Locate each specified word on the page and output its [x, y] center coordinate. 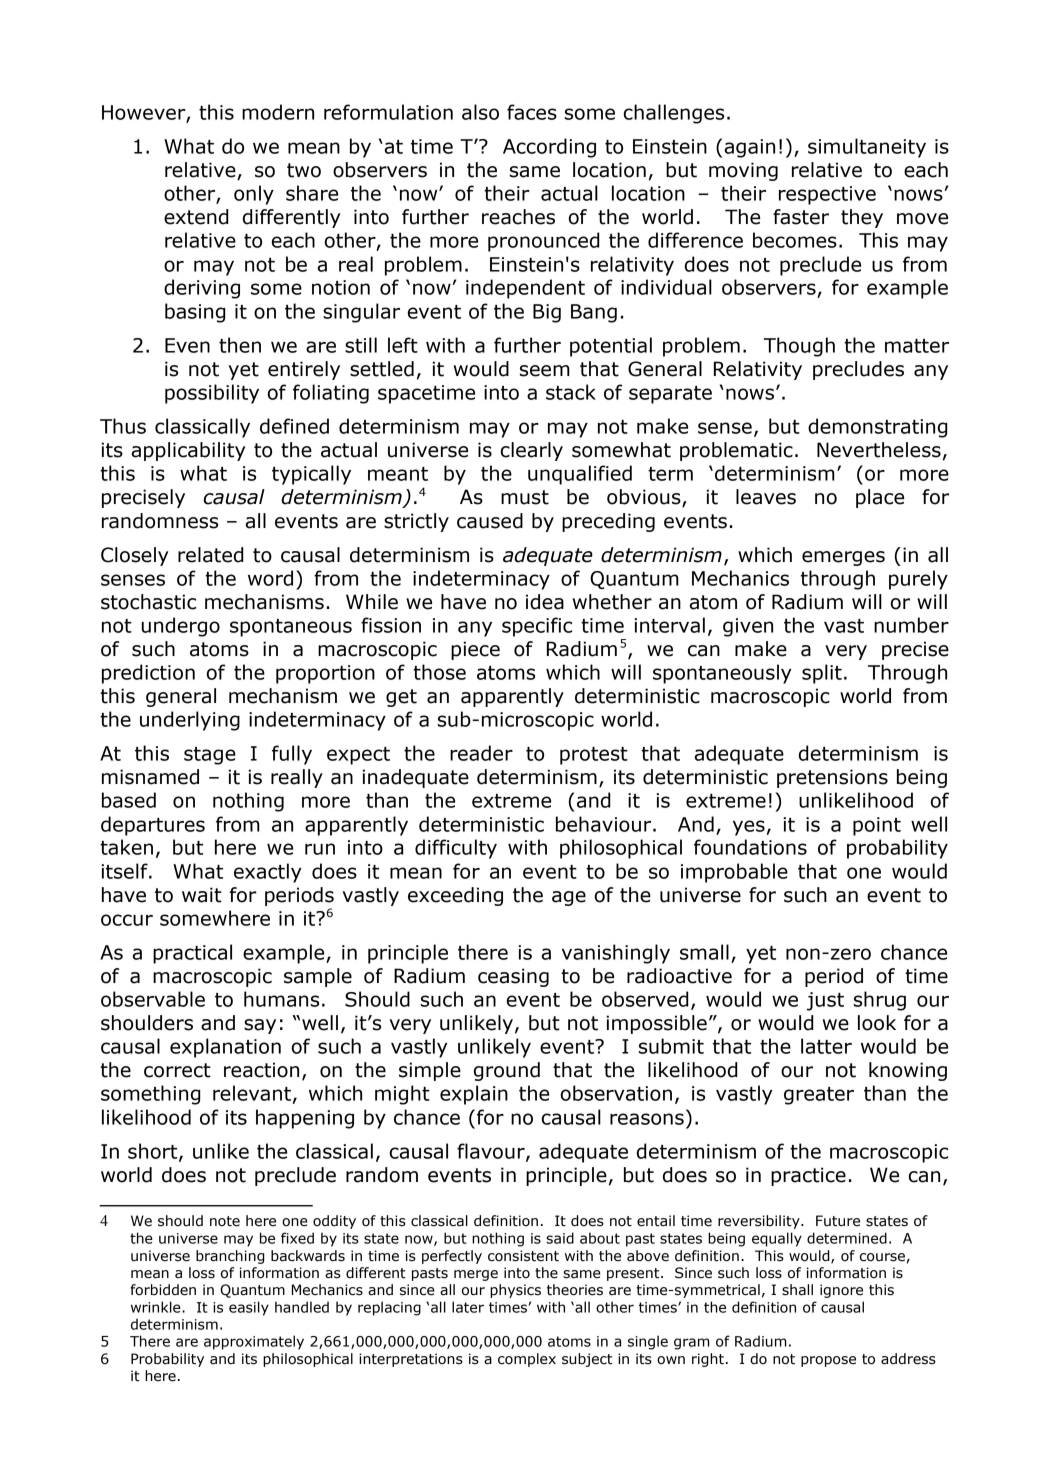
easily [249, 1308]
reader [481, 753]
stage [210, 756]
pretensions [832, 778]
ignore [841, 1291]
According [549, 148]
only [254, 195]
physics [515, 1291]
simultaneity [867, 148]
